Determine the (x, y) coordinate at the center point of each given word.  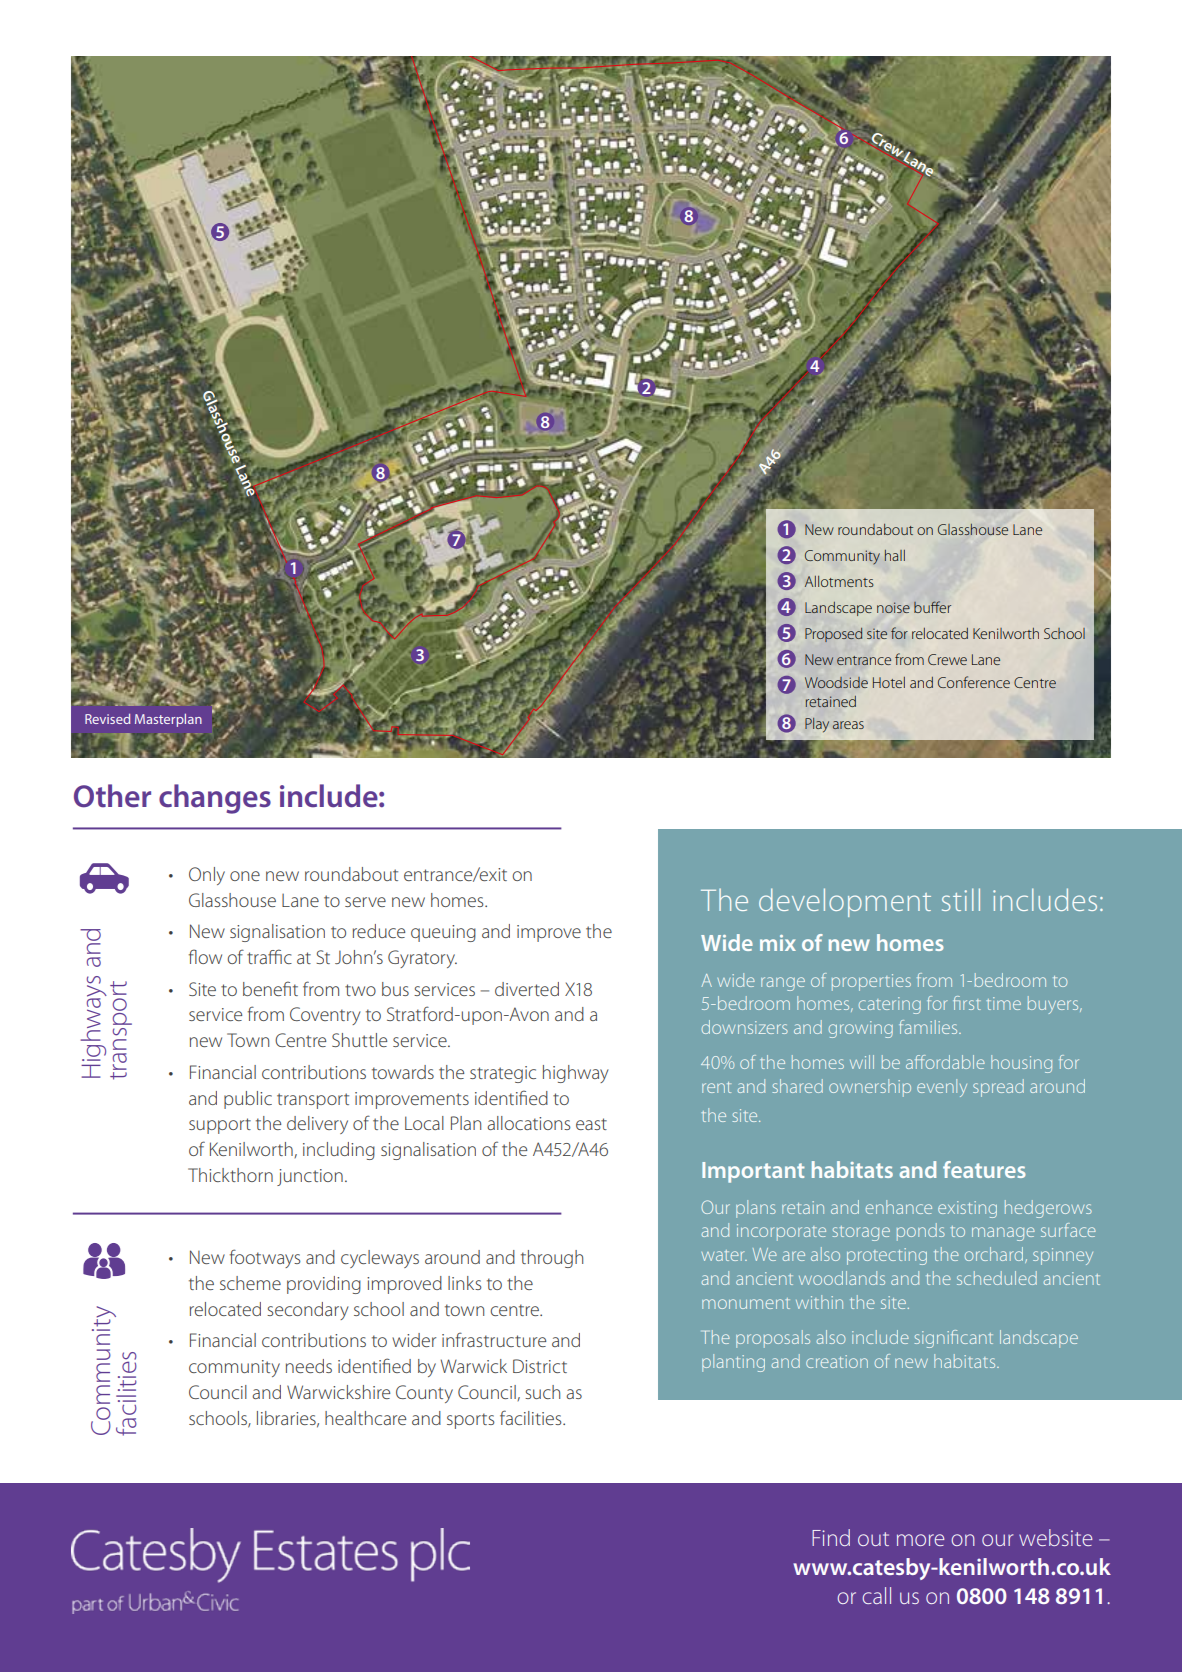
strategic (503, 1074)
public (248, 1100)
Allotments (839, 581)
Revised (107, 719)
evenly (942, 1088)
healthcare (365, 1418)
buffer (932, 607)
